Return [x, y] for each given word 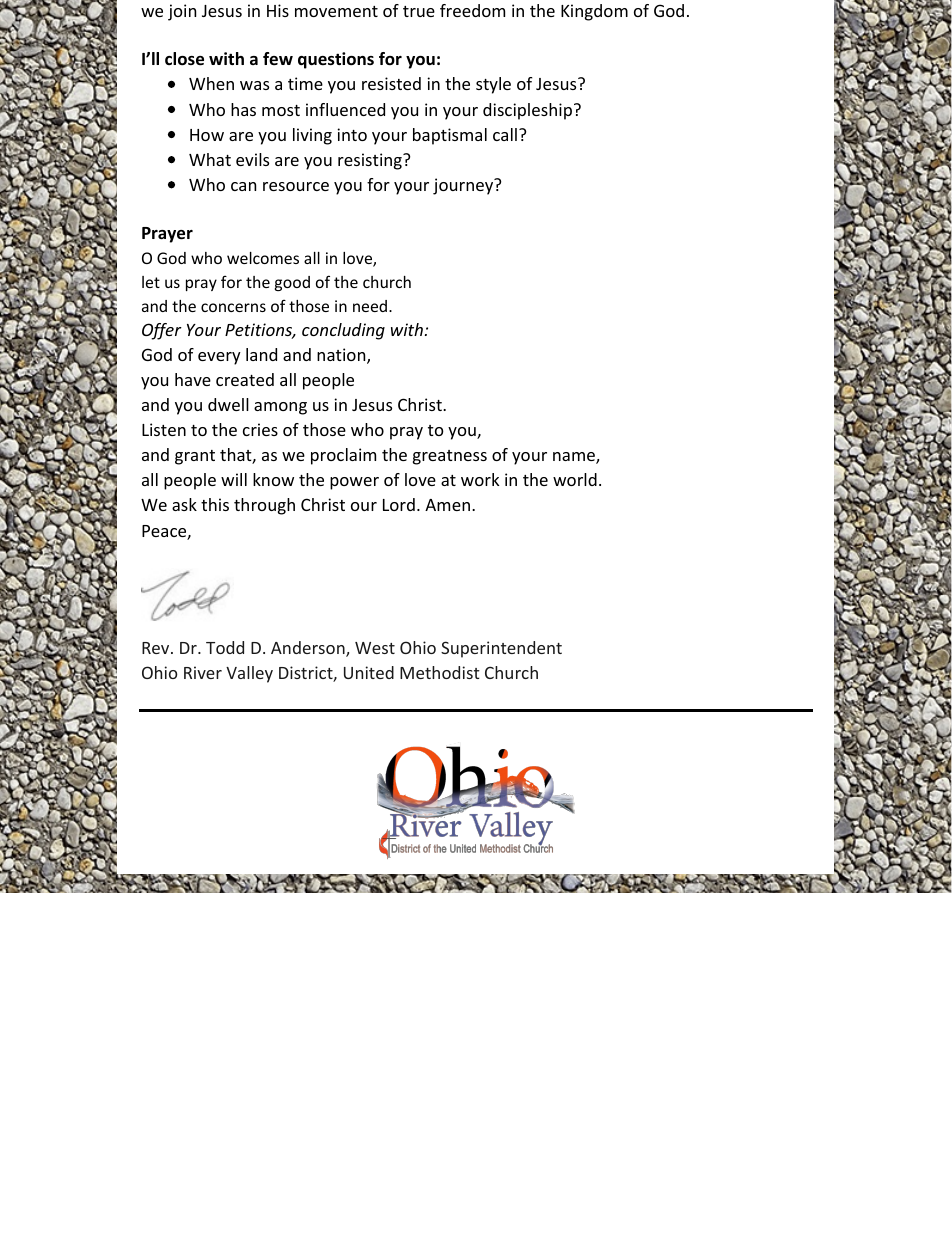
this [215, 504]
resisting [371, 161]
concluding [343, 331]
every [219, 358]
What [210, 159]
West [375, 648]
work [480, 479]
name [575, 458]
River [203, 672]
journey [464, 186]
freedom [472, 10]
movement [336, 11]
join [182, 12]
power [354, 483]
